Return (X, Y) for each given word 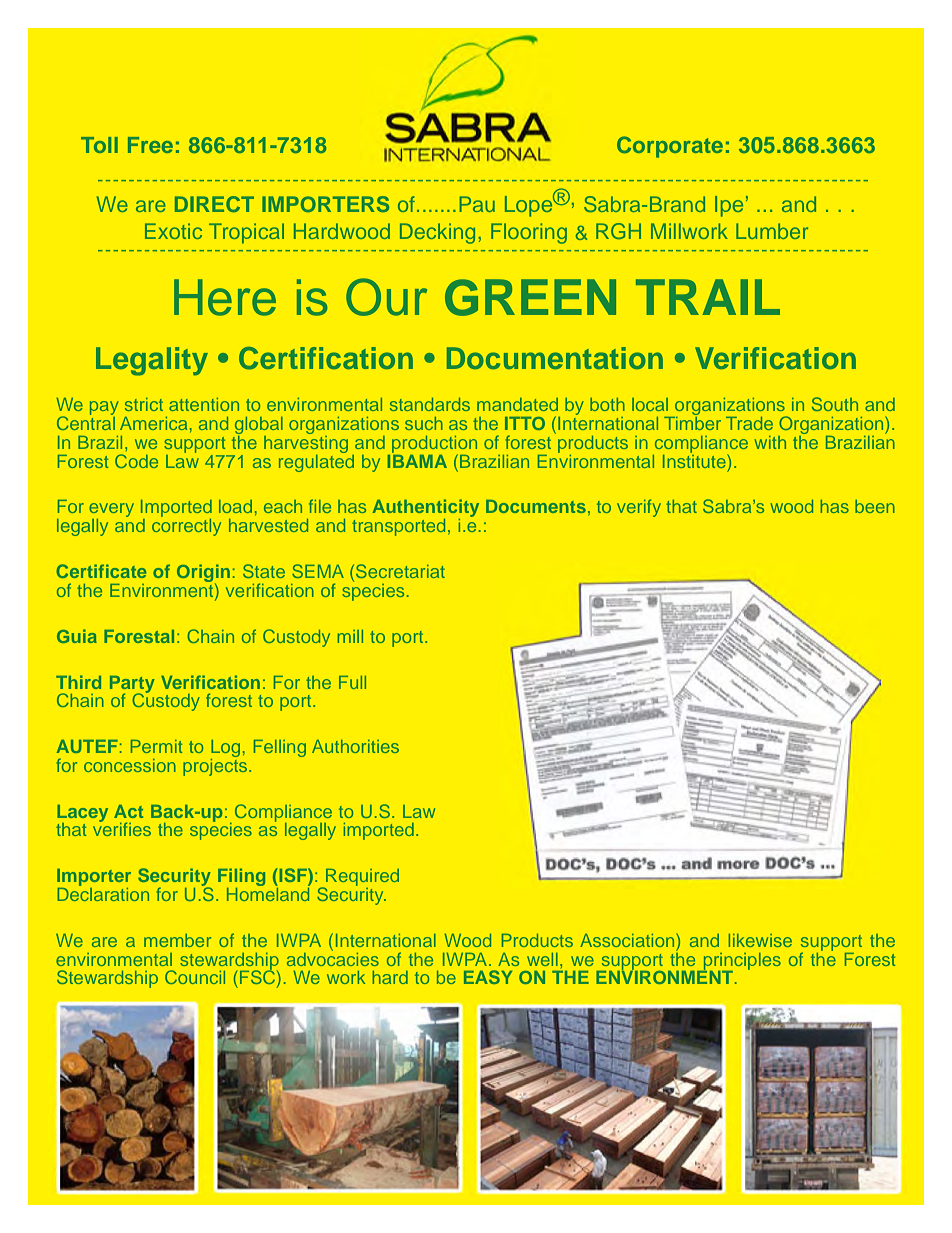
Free (150, 145)
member (177, 940)
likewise (760, 940)
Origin (203, 574)
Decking (437, 233)
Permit (156, 746)
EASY (488, 977)
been (875, 506)
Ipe (729, 206)
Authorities (355, 746)
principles (741, 962)
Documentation (555, 358)
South (835, 404)
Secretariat (400, 571)
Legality (152, 361)
